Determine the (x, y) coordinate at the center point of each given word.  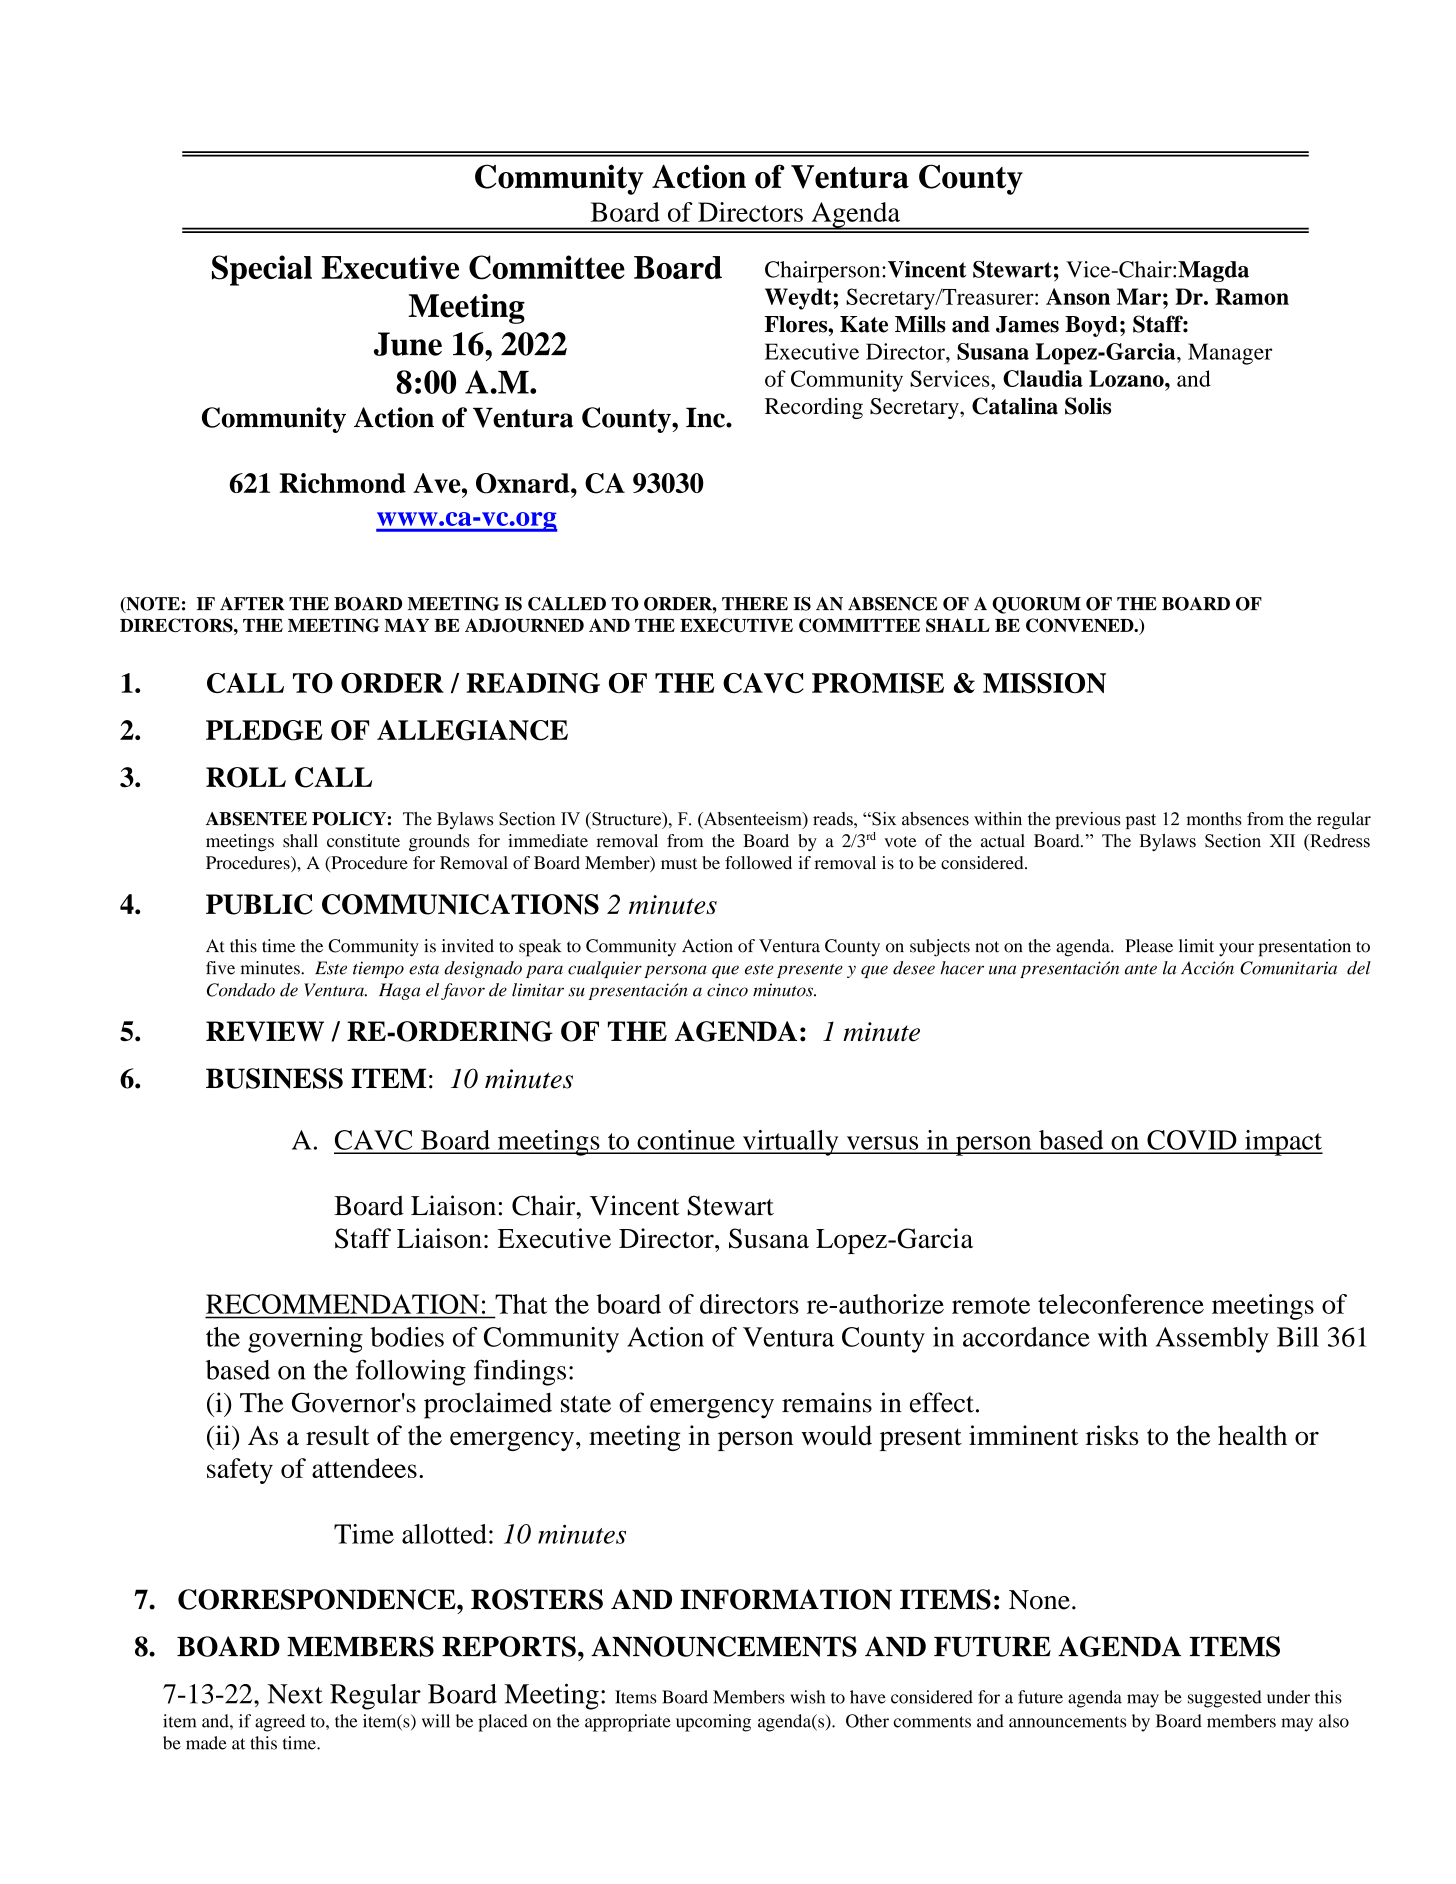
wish (807, 1697)
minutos (784, 990)
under (1288, 1697)
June (408, 344)
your (1236, 950)
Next (295, 1694)
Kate (864, 324)
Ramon (1252, 296)
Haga (399, 991)
